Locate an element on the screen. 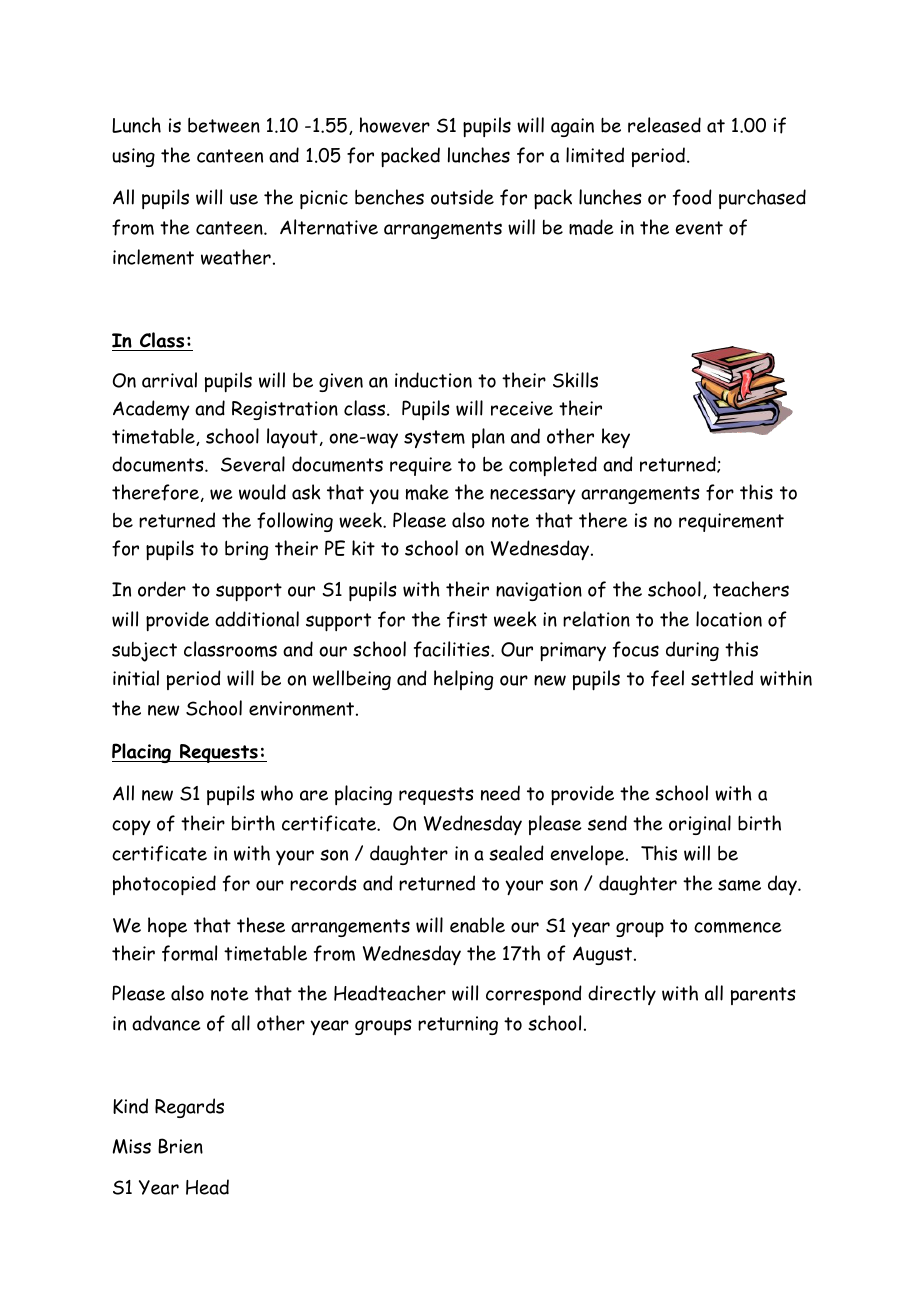 This screenshot has height=1308, width=924. during is located at coordinates (692, 651).
